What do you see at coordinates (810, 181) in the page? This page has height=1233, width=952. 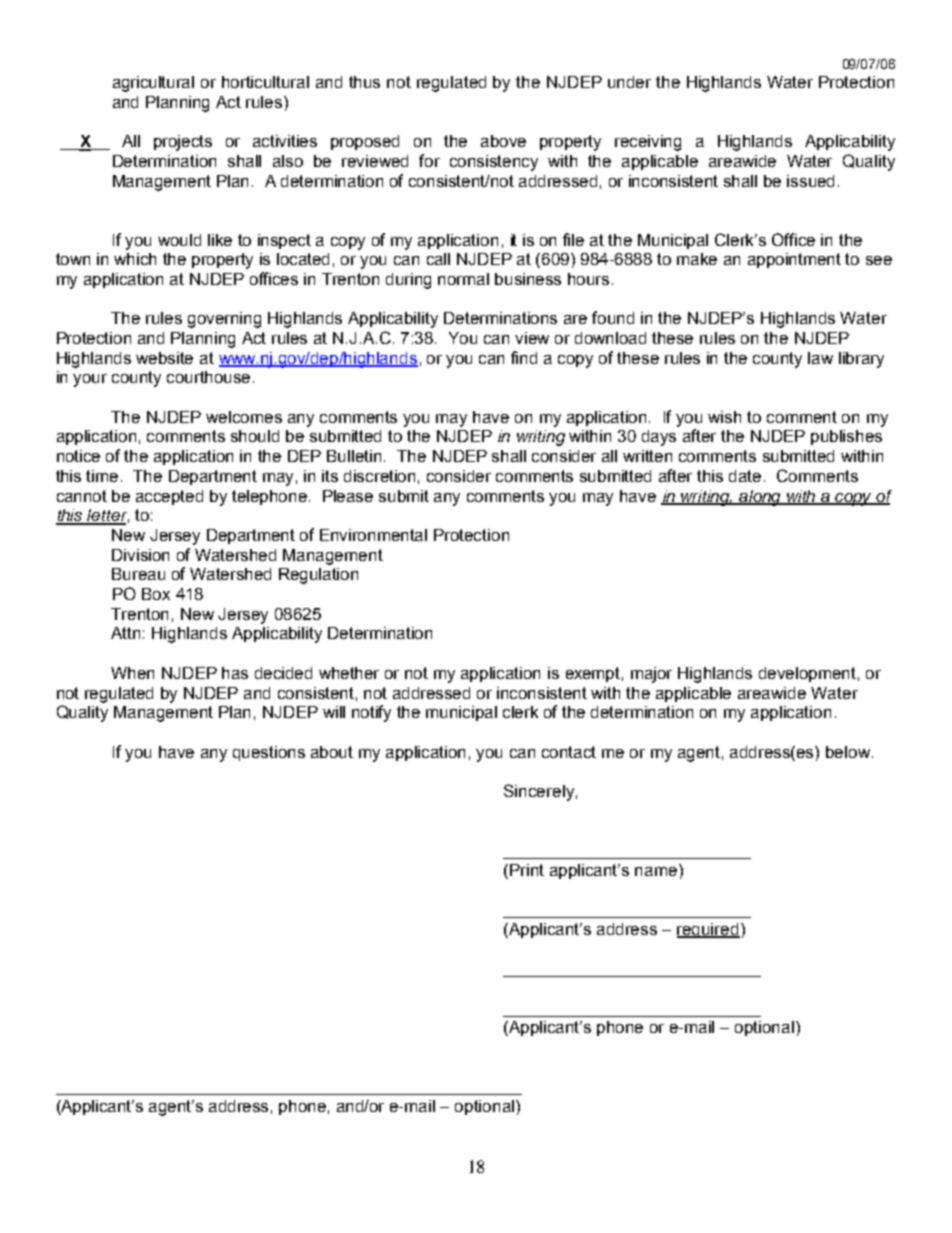 I see `issued` at bounding box center [810, 181].
